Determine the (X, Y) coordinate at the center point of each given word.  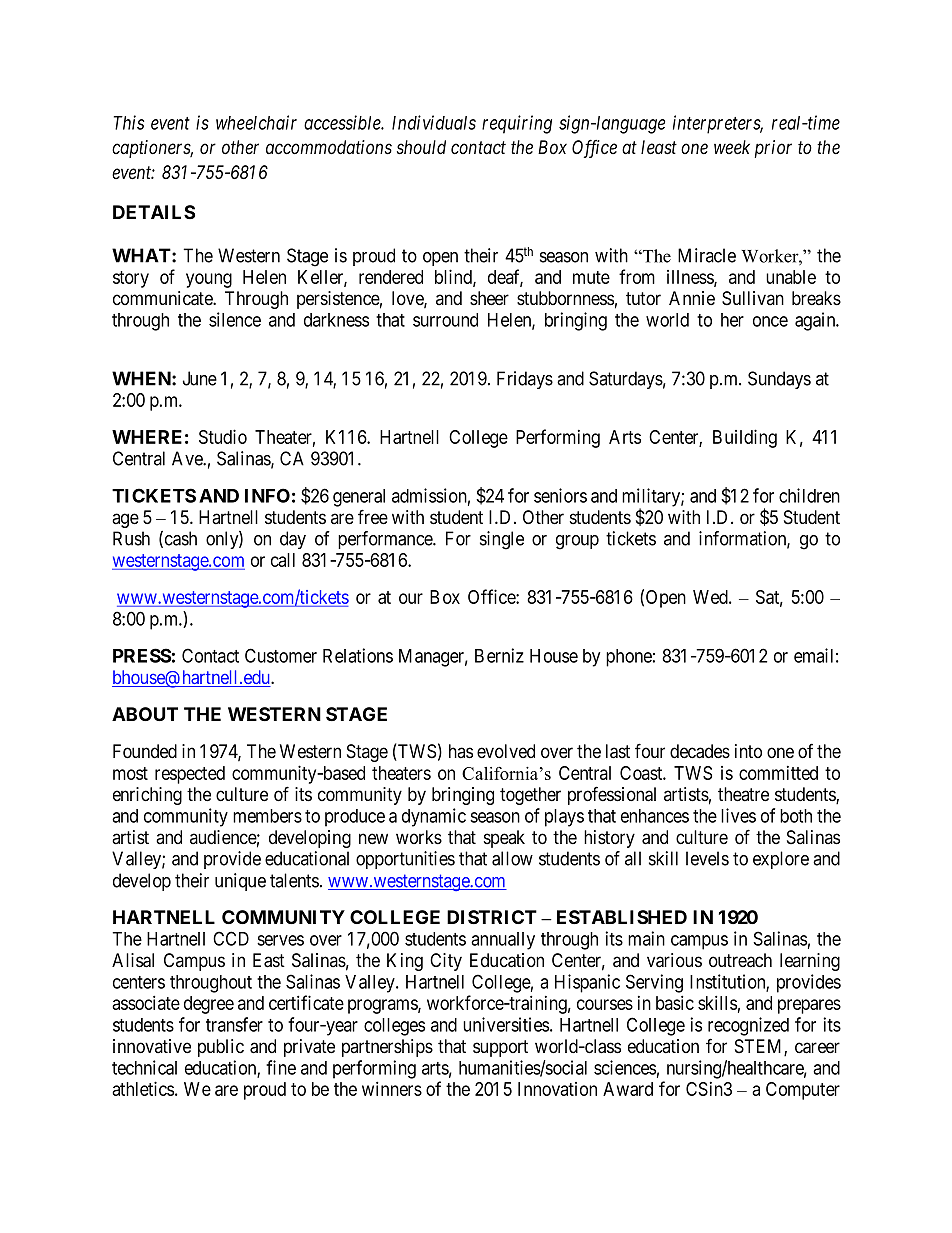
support (500, 1048)
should (421, 147)
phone (629, 658)
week (732, 147)
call (283, 560)
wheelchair (256, 122)
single (502, 540)
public (221, 1048)
